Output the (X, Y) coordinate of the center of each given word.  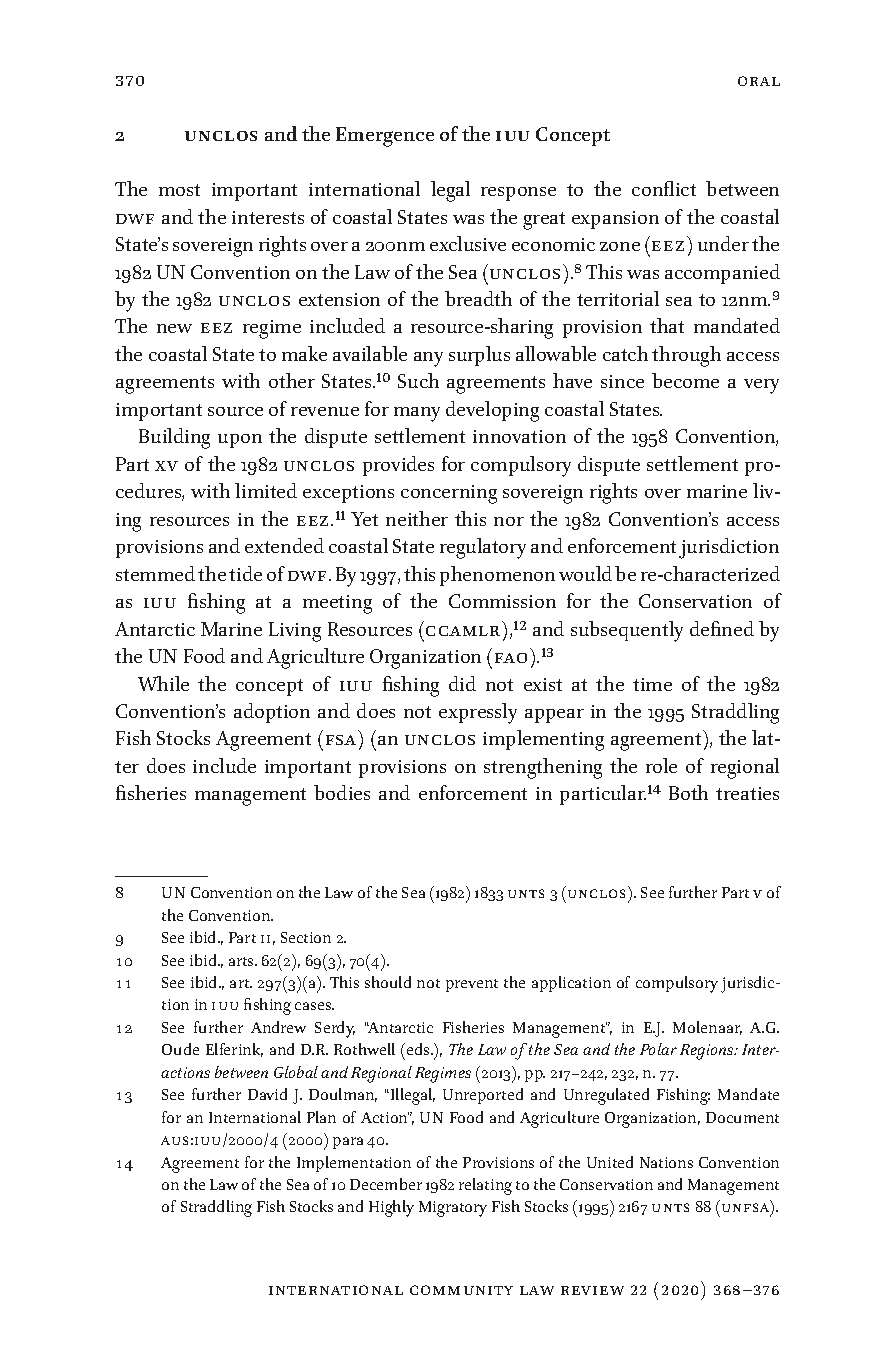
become (685, 380)
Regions (708, 1052)
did (462, 683)
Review (592, 1290)
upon (240, 441)
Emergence (385, 137)
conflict (664, 188)
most (179, 190)
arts (242, 961)
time (652, 684)
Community (461, 1290)
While (163, 683)
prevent (472, 985)
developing (492, 411)
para (348, 1143)
